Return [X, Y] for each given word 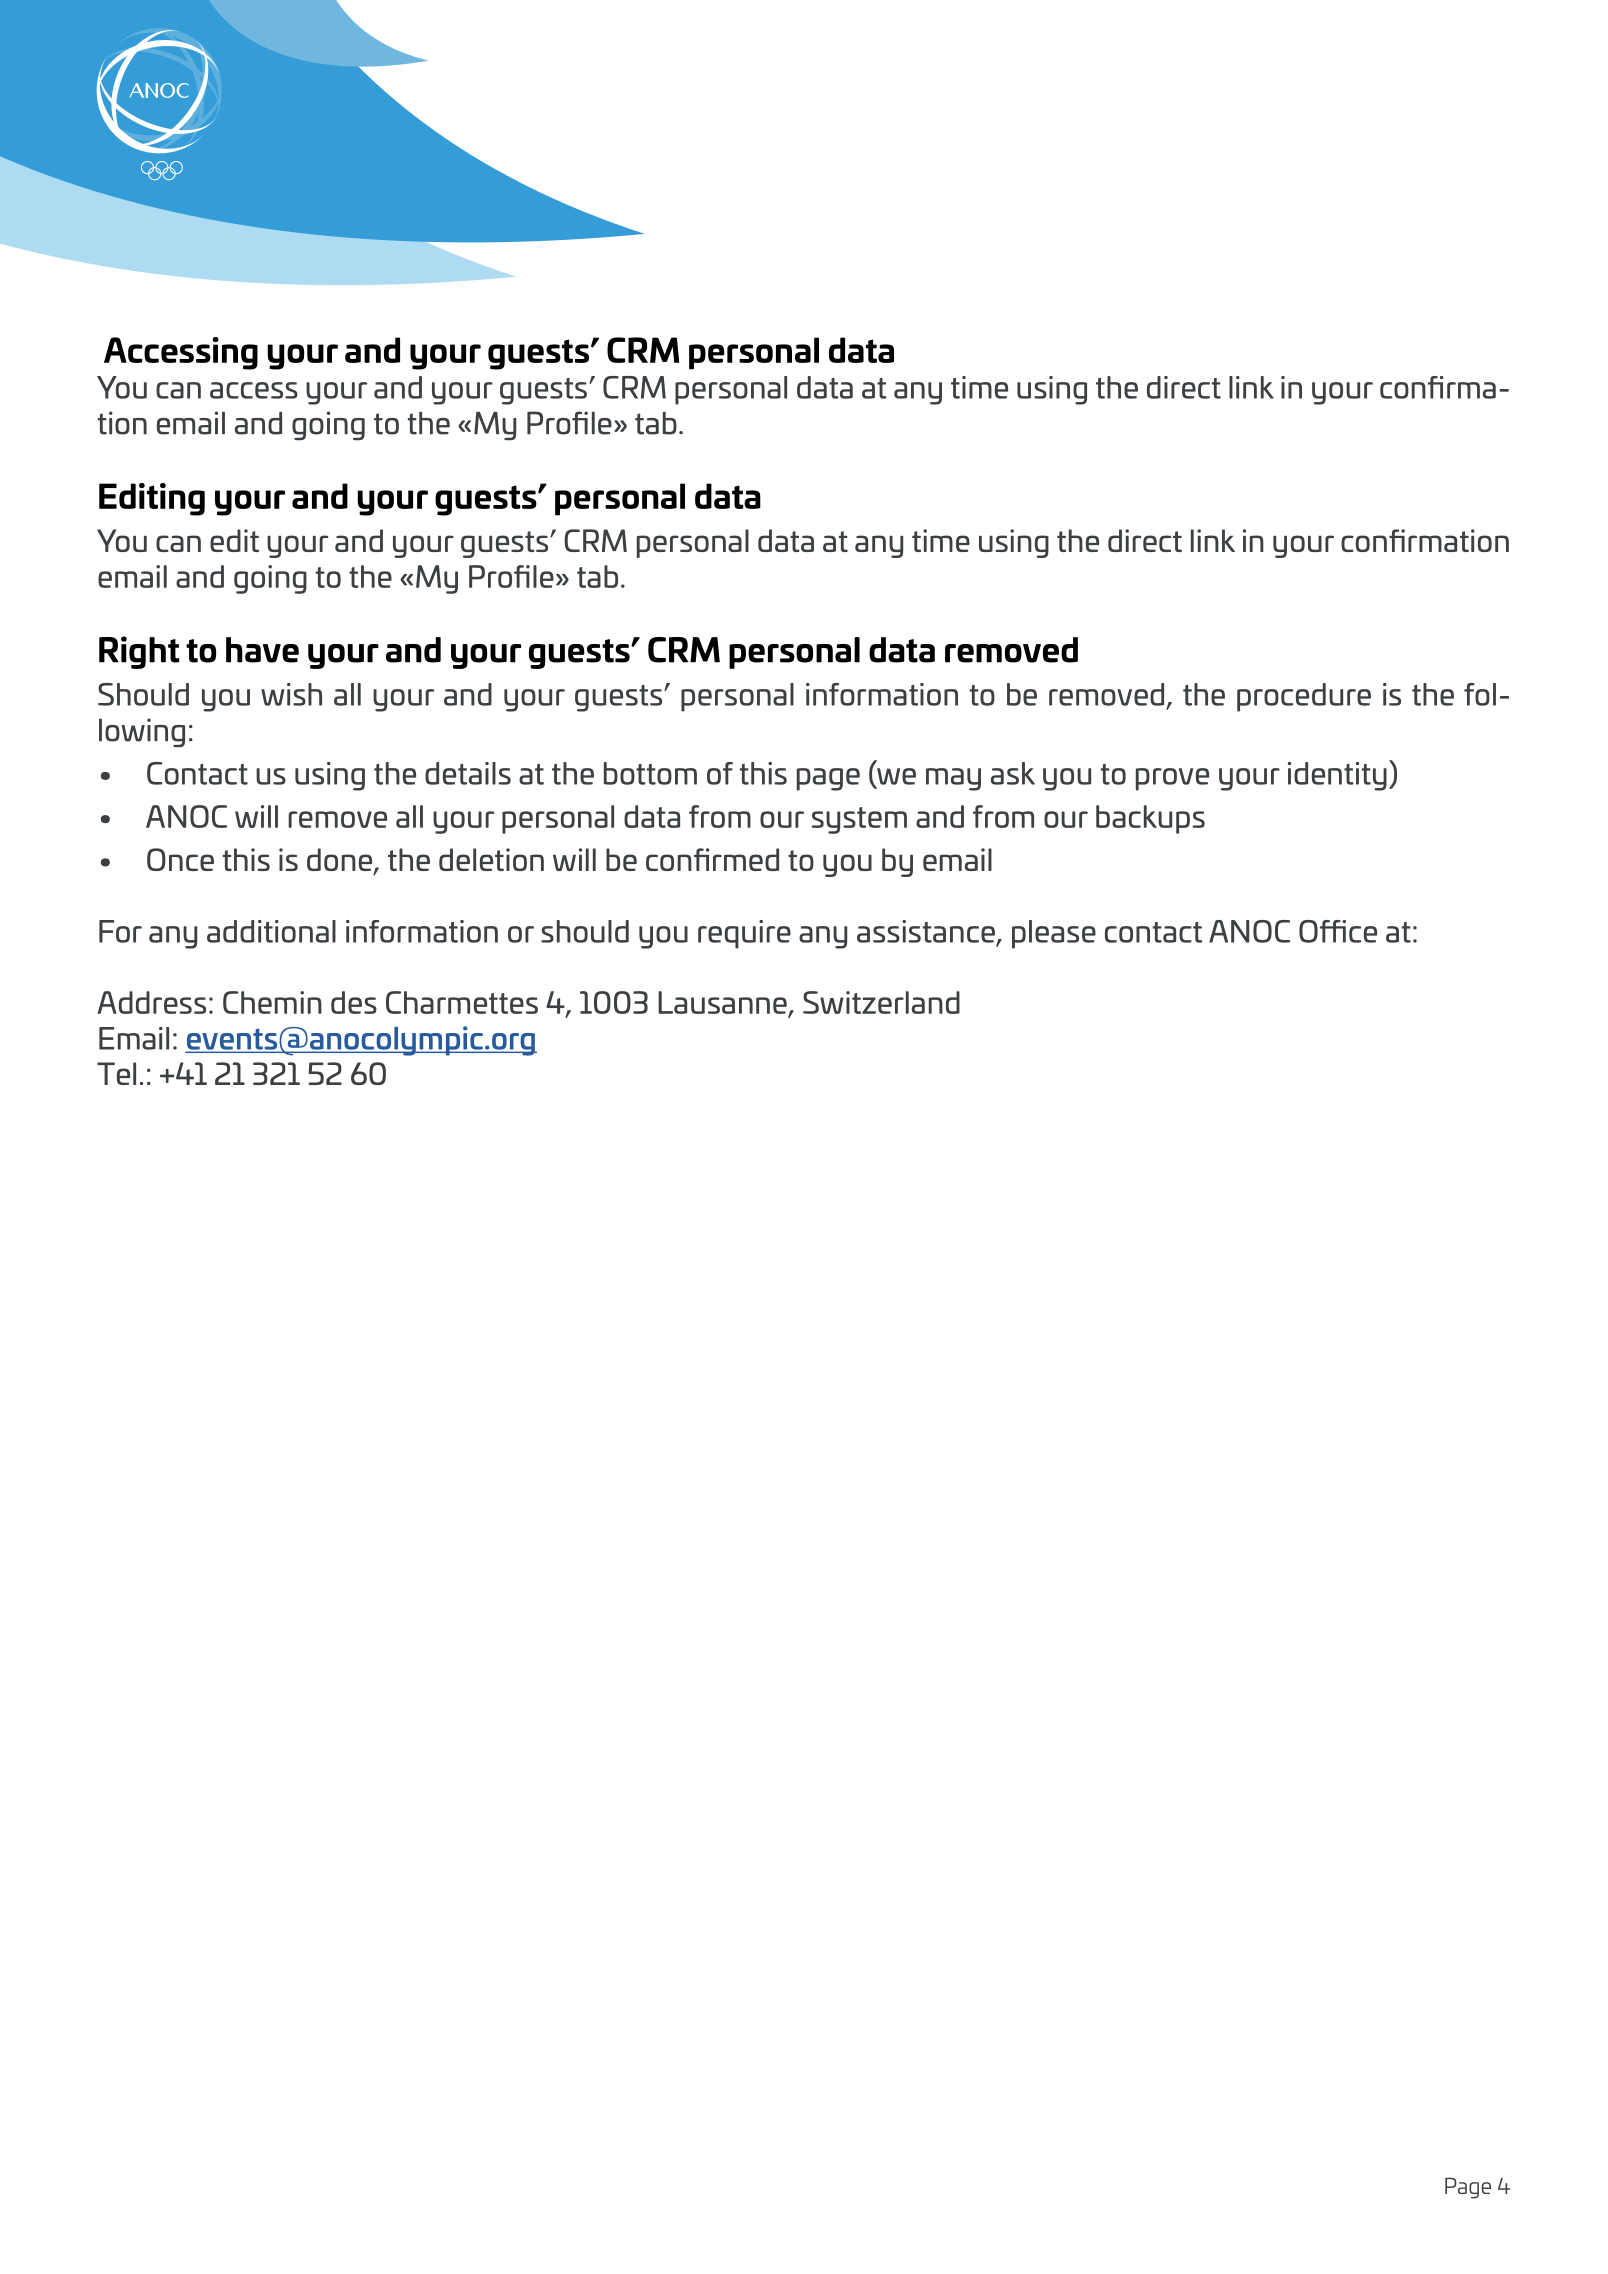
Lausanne [722, 1002]
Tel [116, 1073]
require [744, 934]
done [341, 861]
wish [291, 694]
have [262, 650]
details [468, 773]
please [1054, 934]
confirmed [712, 859]
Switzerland [881, 1002]
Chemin [272, 1002]
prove [1172, 779]
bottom [650, 773]
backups [1150, 819]
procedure [1304, 697]
